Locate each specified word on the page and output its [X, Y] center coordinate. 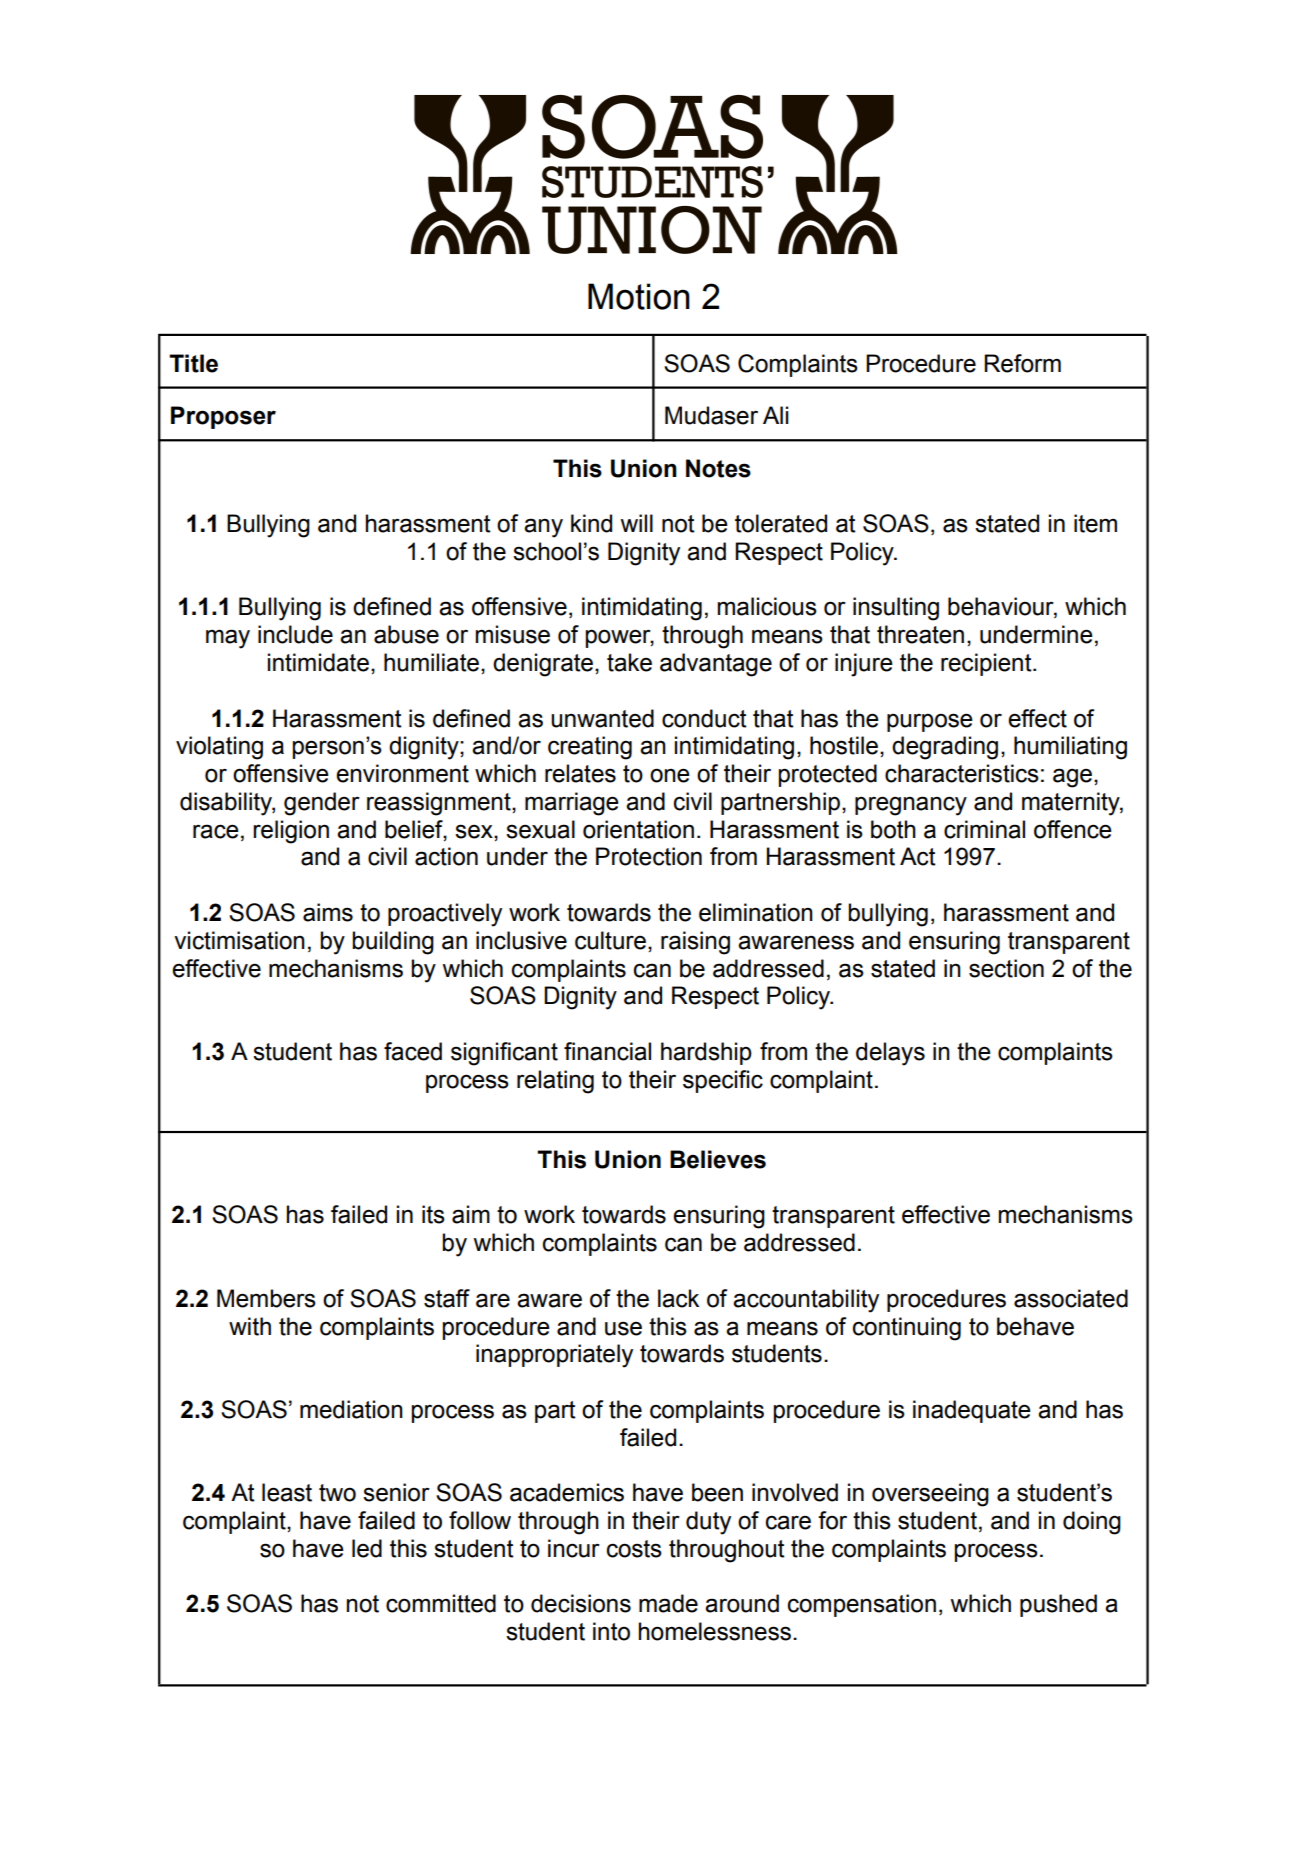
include [295, 634]
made [668, 1603]
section [1006, 968]
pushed [1058, 1605]
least [287, 1492]
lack [678, 1298]
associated [1071, 1298]
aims [328, 912]
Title [193, 363]
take [629, 662]
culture [610, 940]
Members [266, 1298]
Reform [1022, 363]
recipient [987, 664]
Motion [639, 296]
